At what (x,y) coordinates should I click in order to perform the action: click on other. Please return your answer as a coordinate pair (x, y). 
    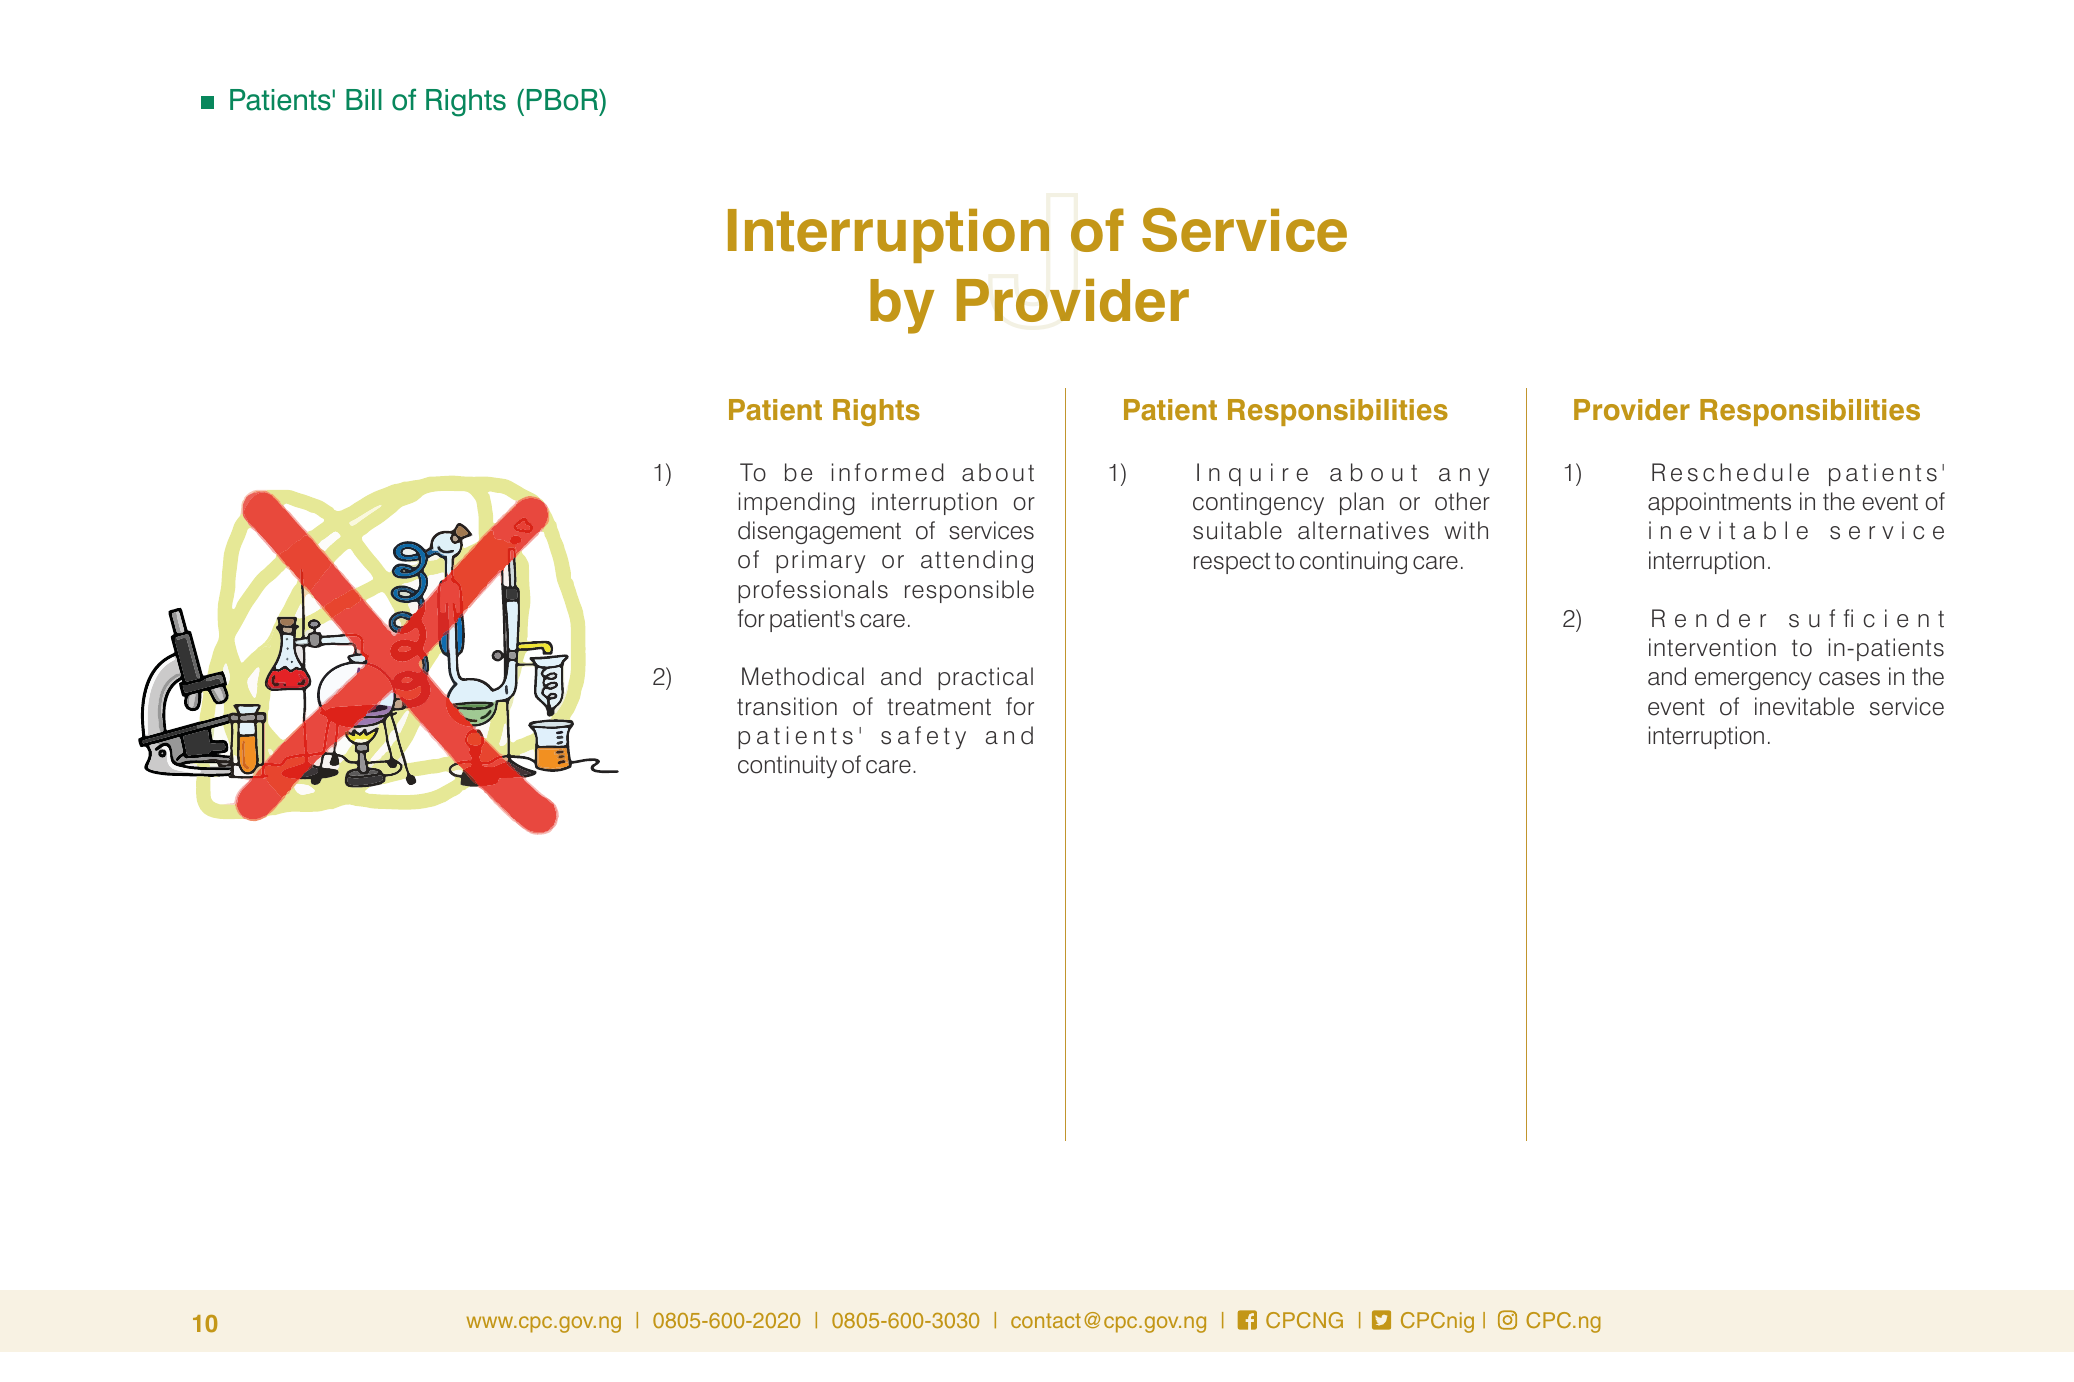
    Looking at the image, I should click on (1462, 501).
